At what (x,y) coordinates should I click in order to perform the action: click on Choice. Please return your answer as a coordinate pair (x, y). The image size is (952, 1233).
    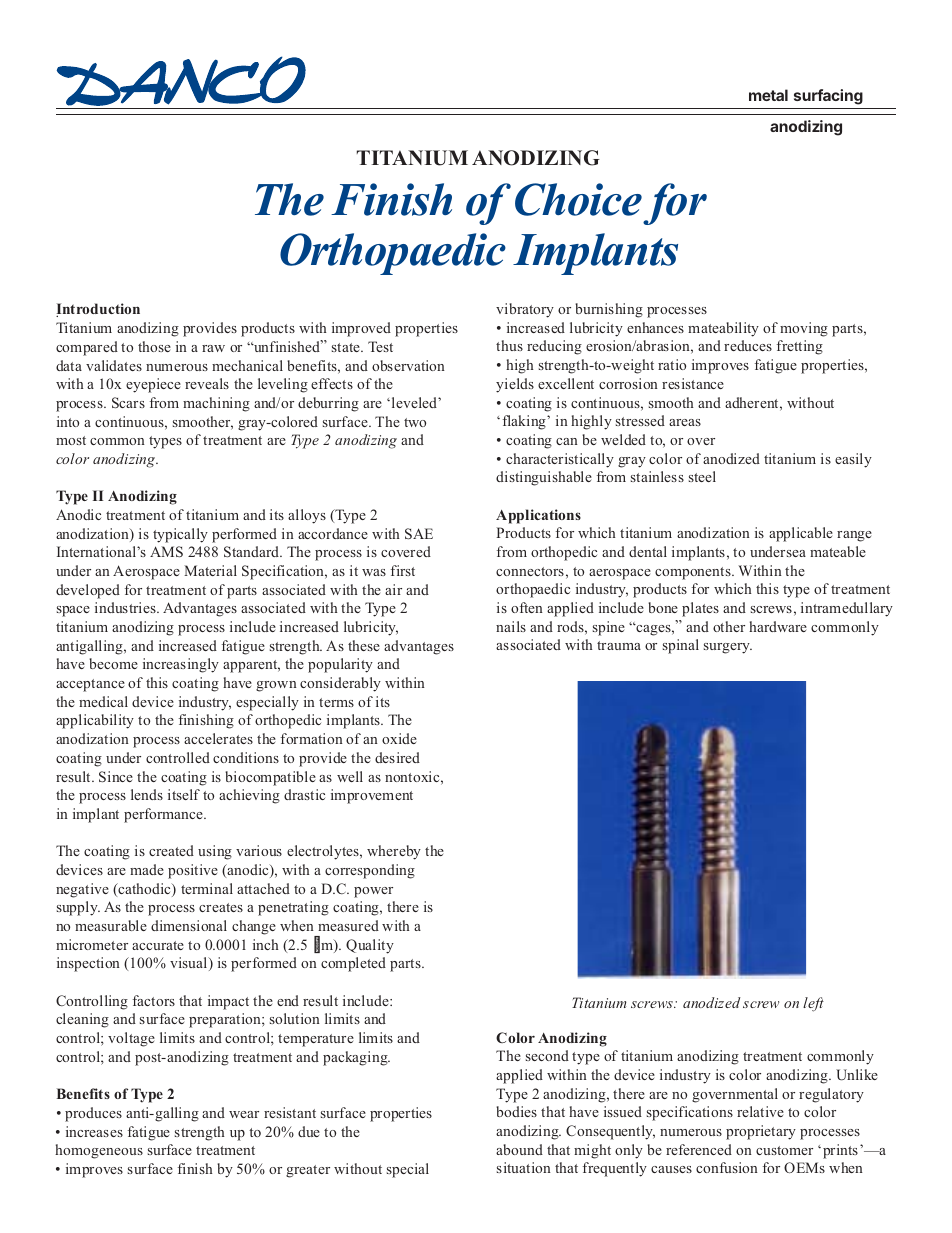
    Looking at the image, I should click on (578, 199).
